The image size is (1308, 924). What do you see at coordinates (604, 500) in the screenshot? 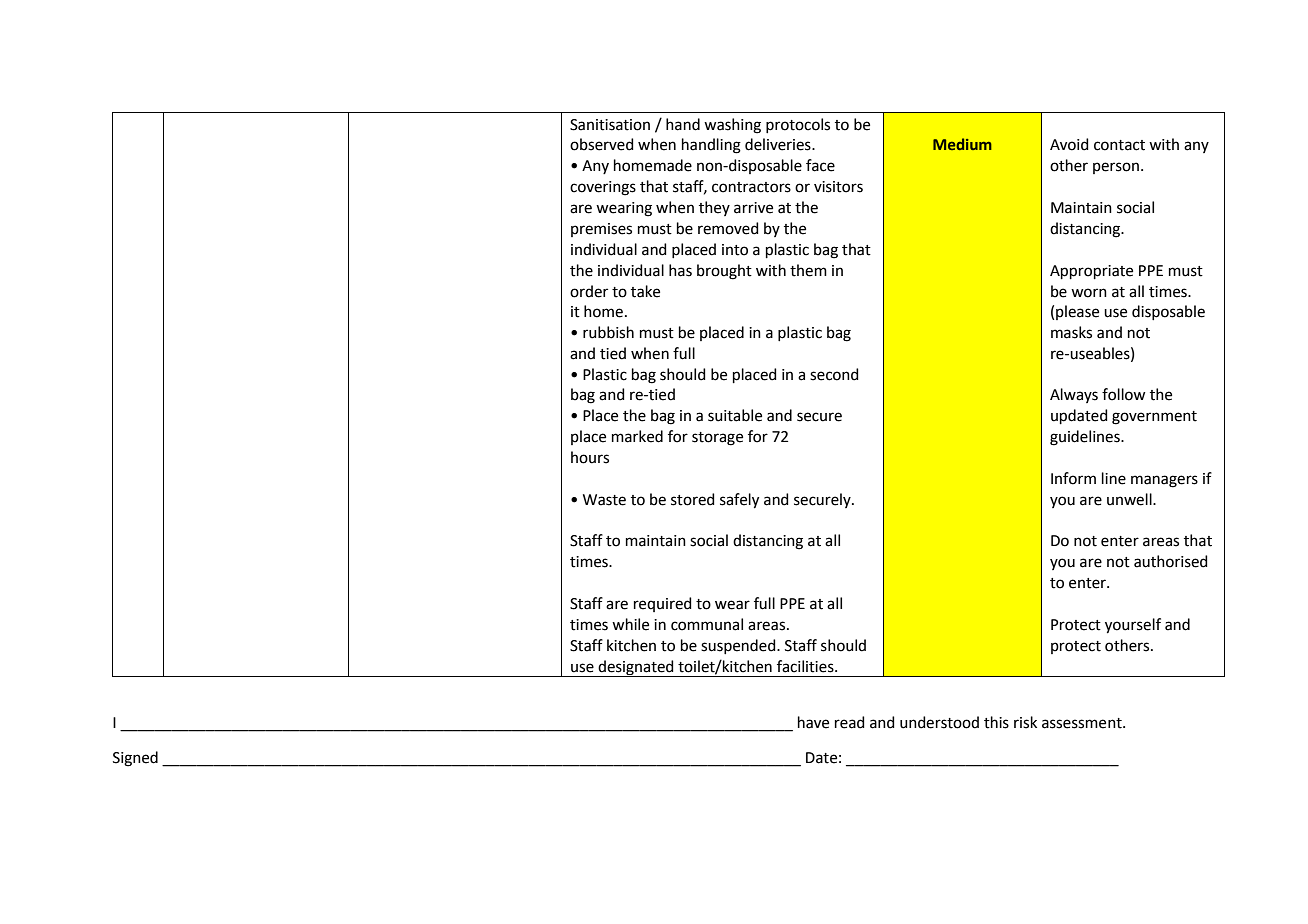
I see `Waste` at bounding box center [604, 500].
